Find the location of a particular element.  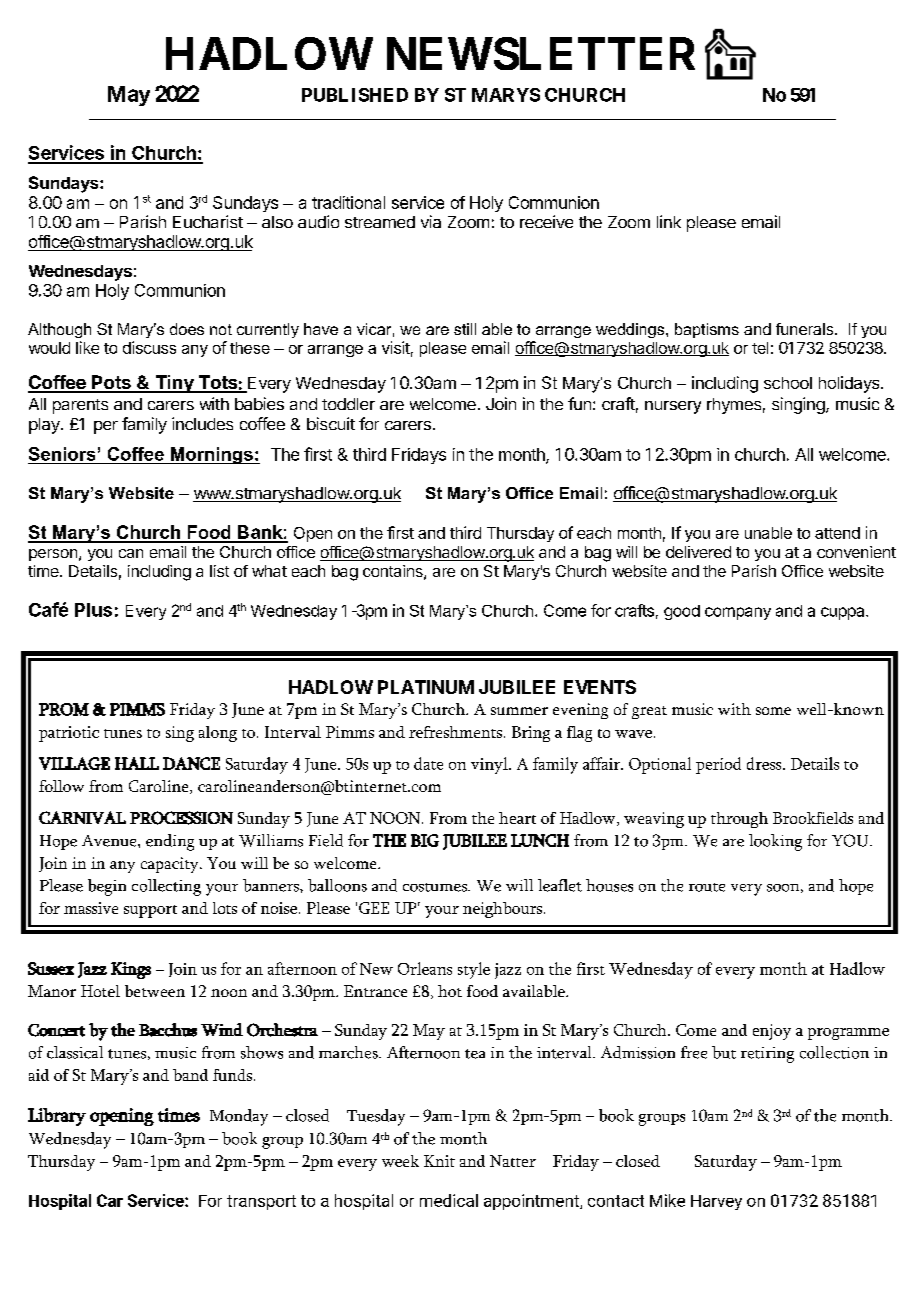

Harvey is located at coordinates (716, 1202).
